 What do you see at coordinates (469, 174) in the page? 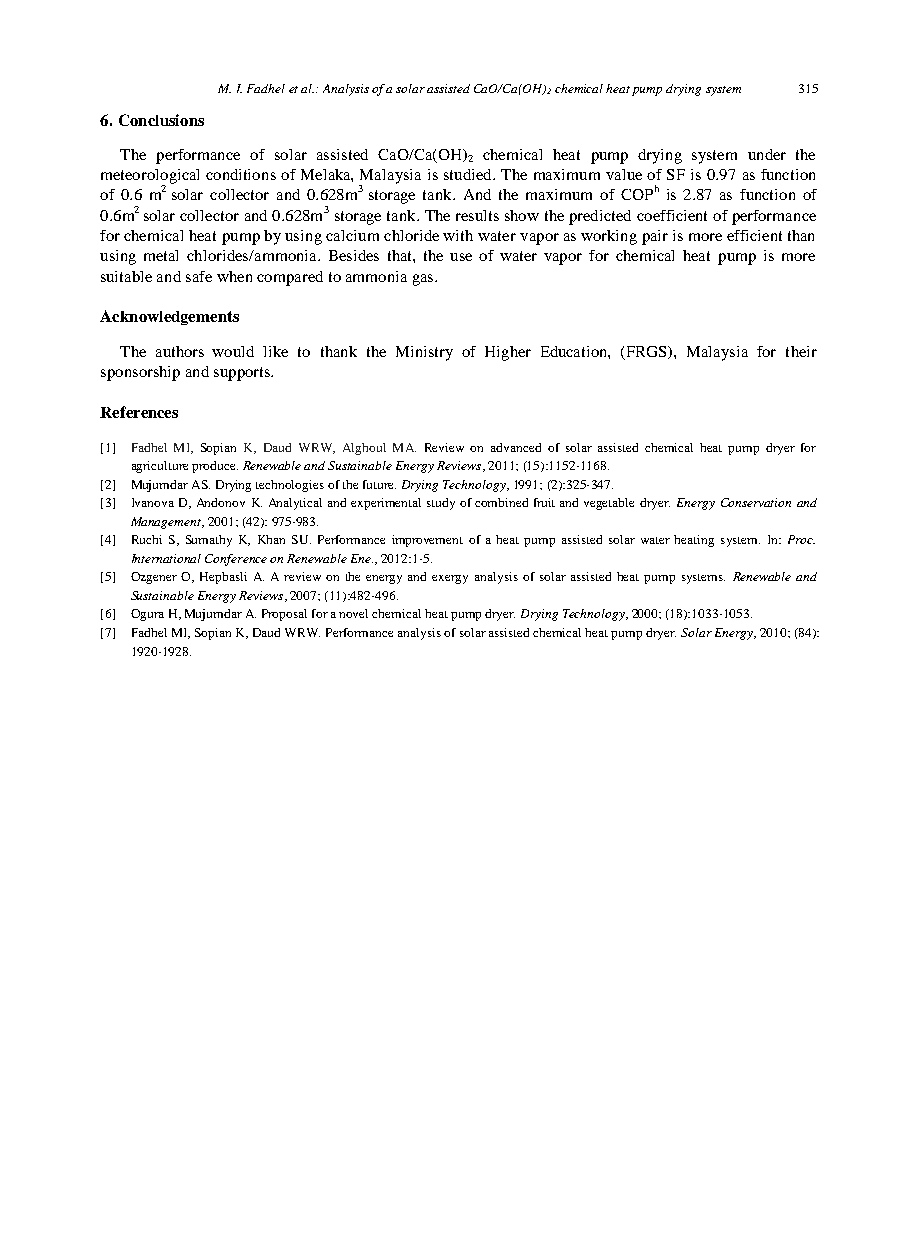
I see `studied` at bounding box center [469, 174].
